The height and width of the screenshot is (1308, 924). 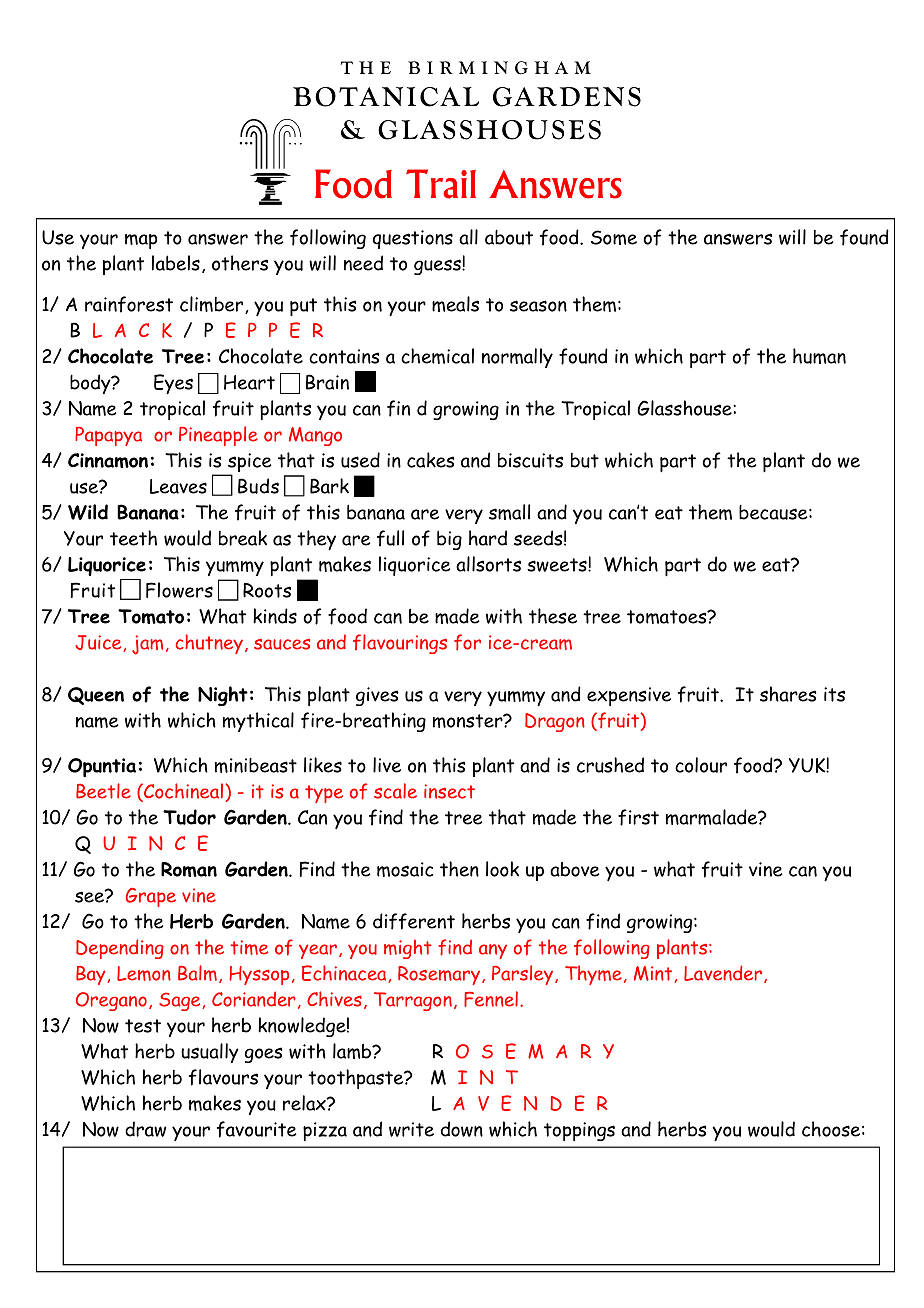 I want to click on colour, so click(x=701, y=765).
